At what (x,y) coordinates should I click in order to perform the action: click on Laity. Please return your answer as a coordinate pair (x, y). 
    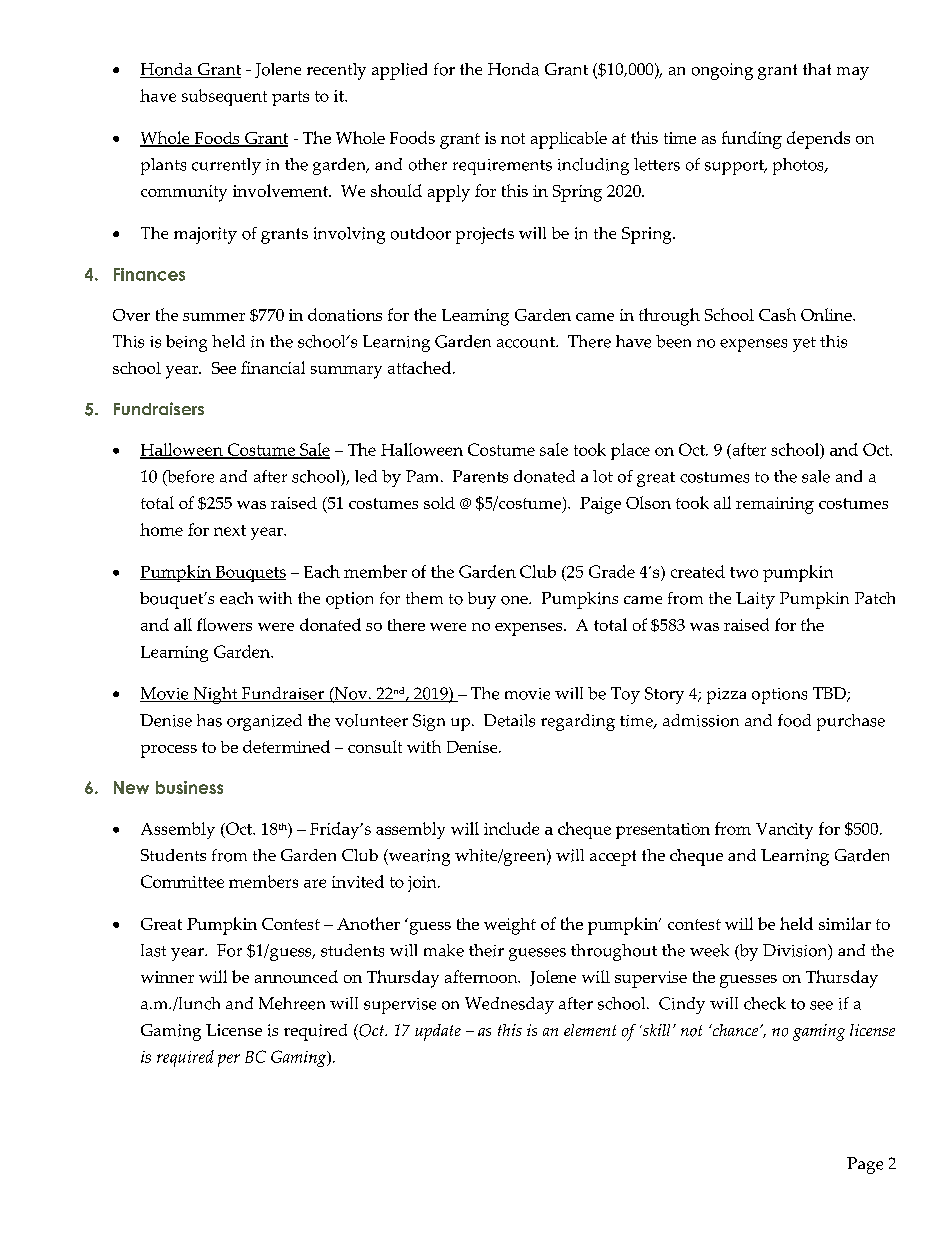
    Looking at the image, I should click on (755, 600).
